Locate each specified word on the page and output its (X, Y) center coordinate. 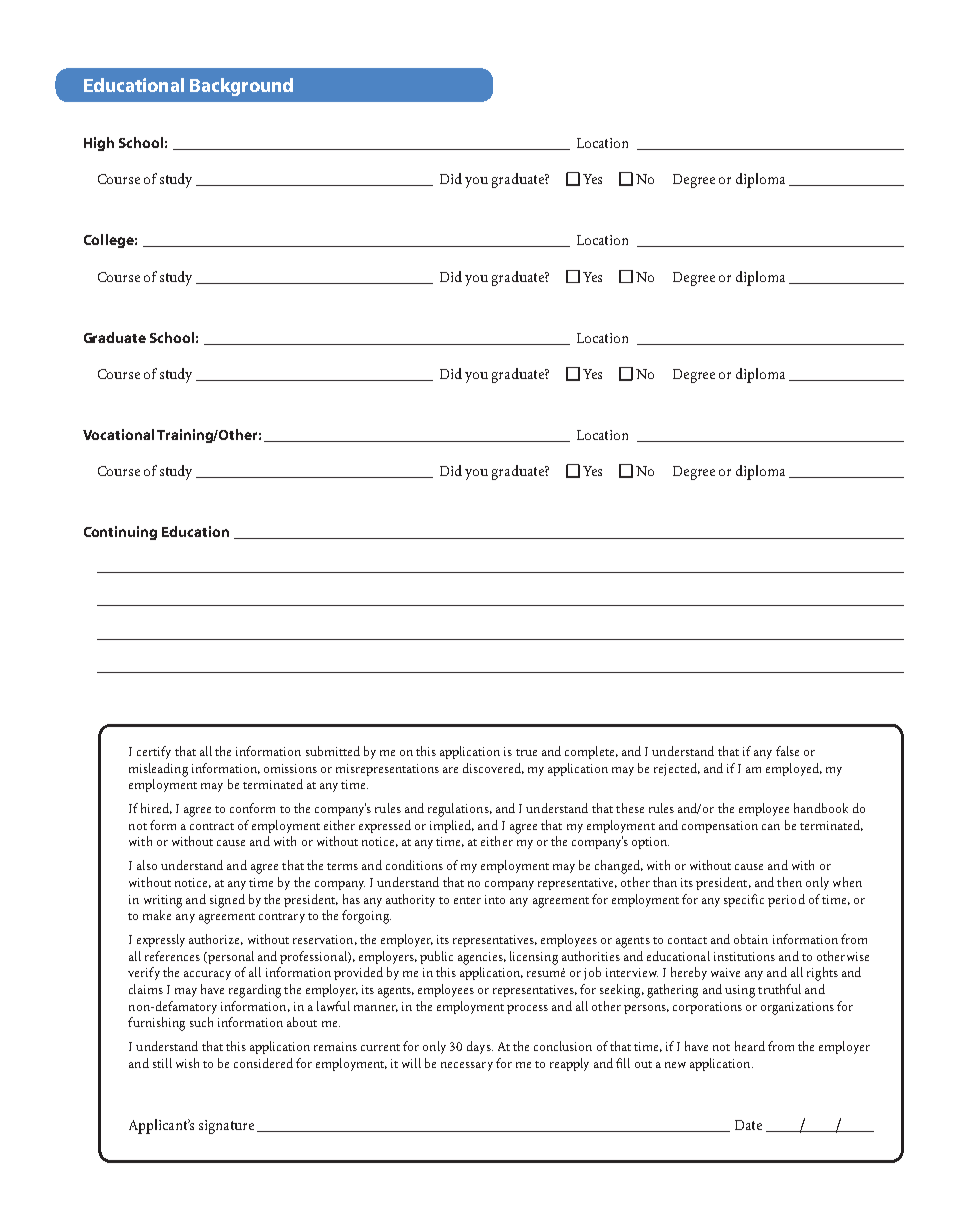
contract (212, 826)
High (99, 144)
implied (452, 826)
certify (154, 752)
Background (241, 87)
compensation (720, 827)
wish (187, 1063)
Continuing (120, 533)
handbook (821, 808)
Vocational (118, 434)
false (787, 751)
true (526, 752)
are (450, 770)
